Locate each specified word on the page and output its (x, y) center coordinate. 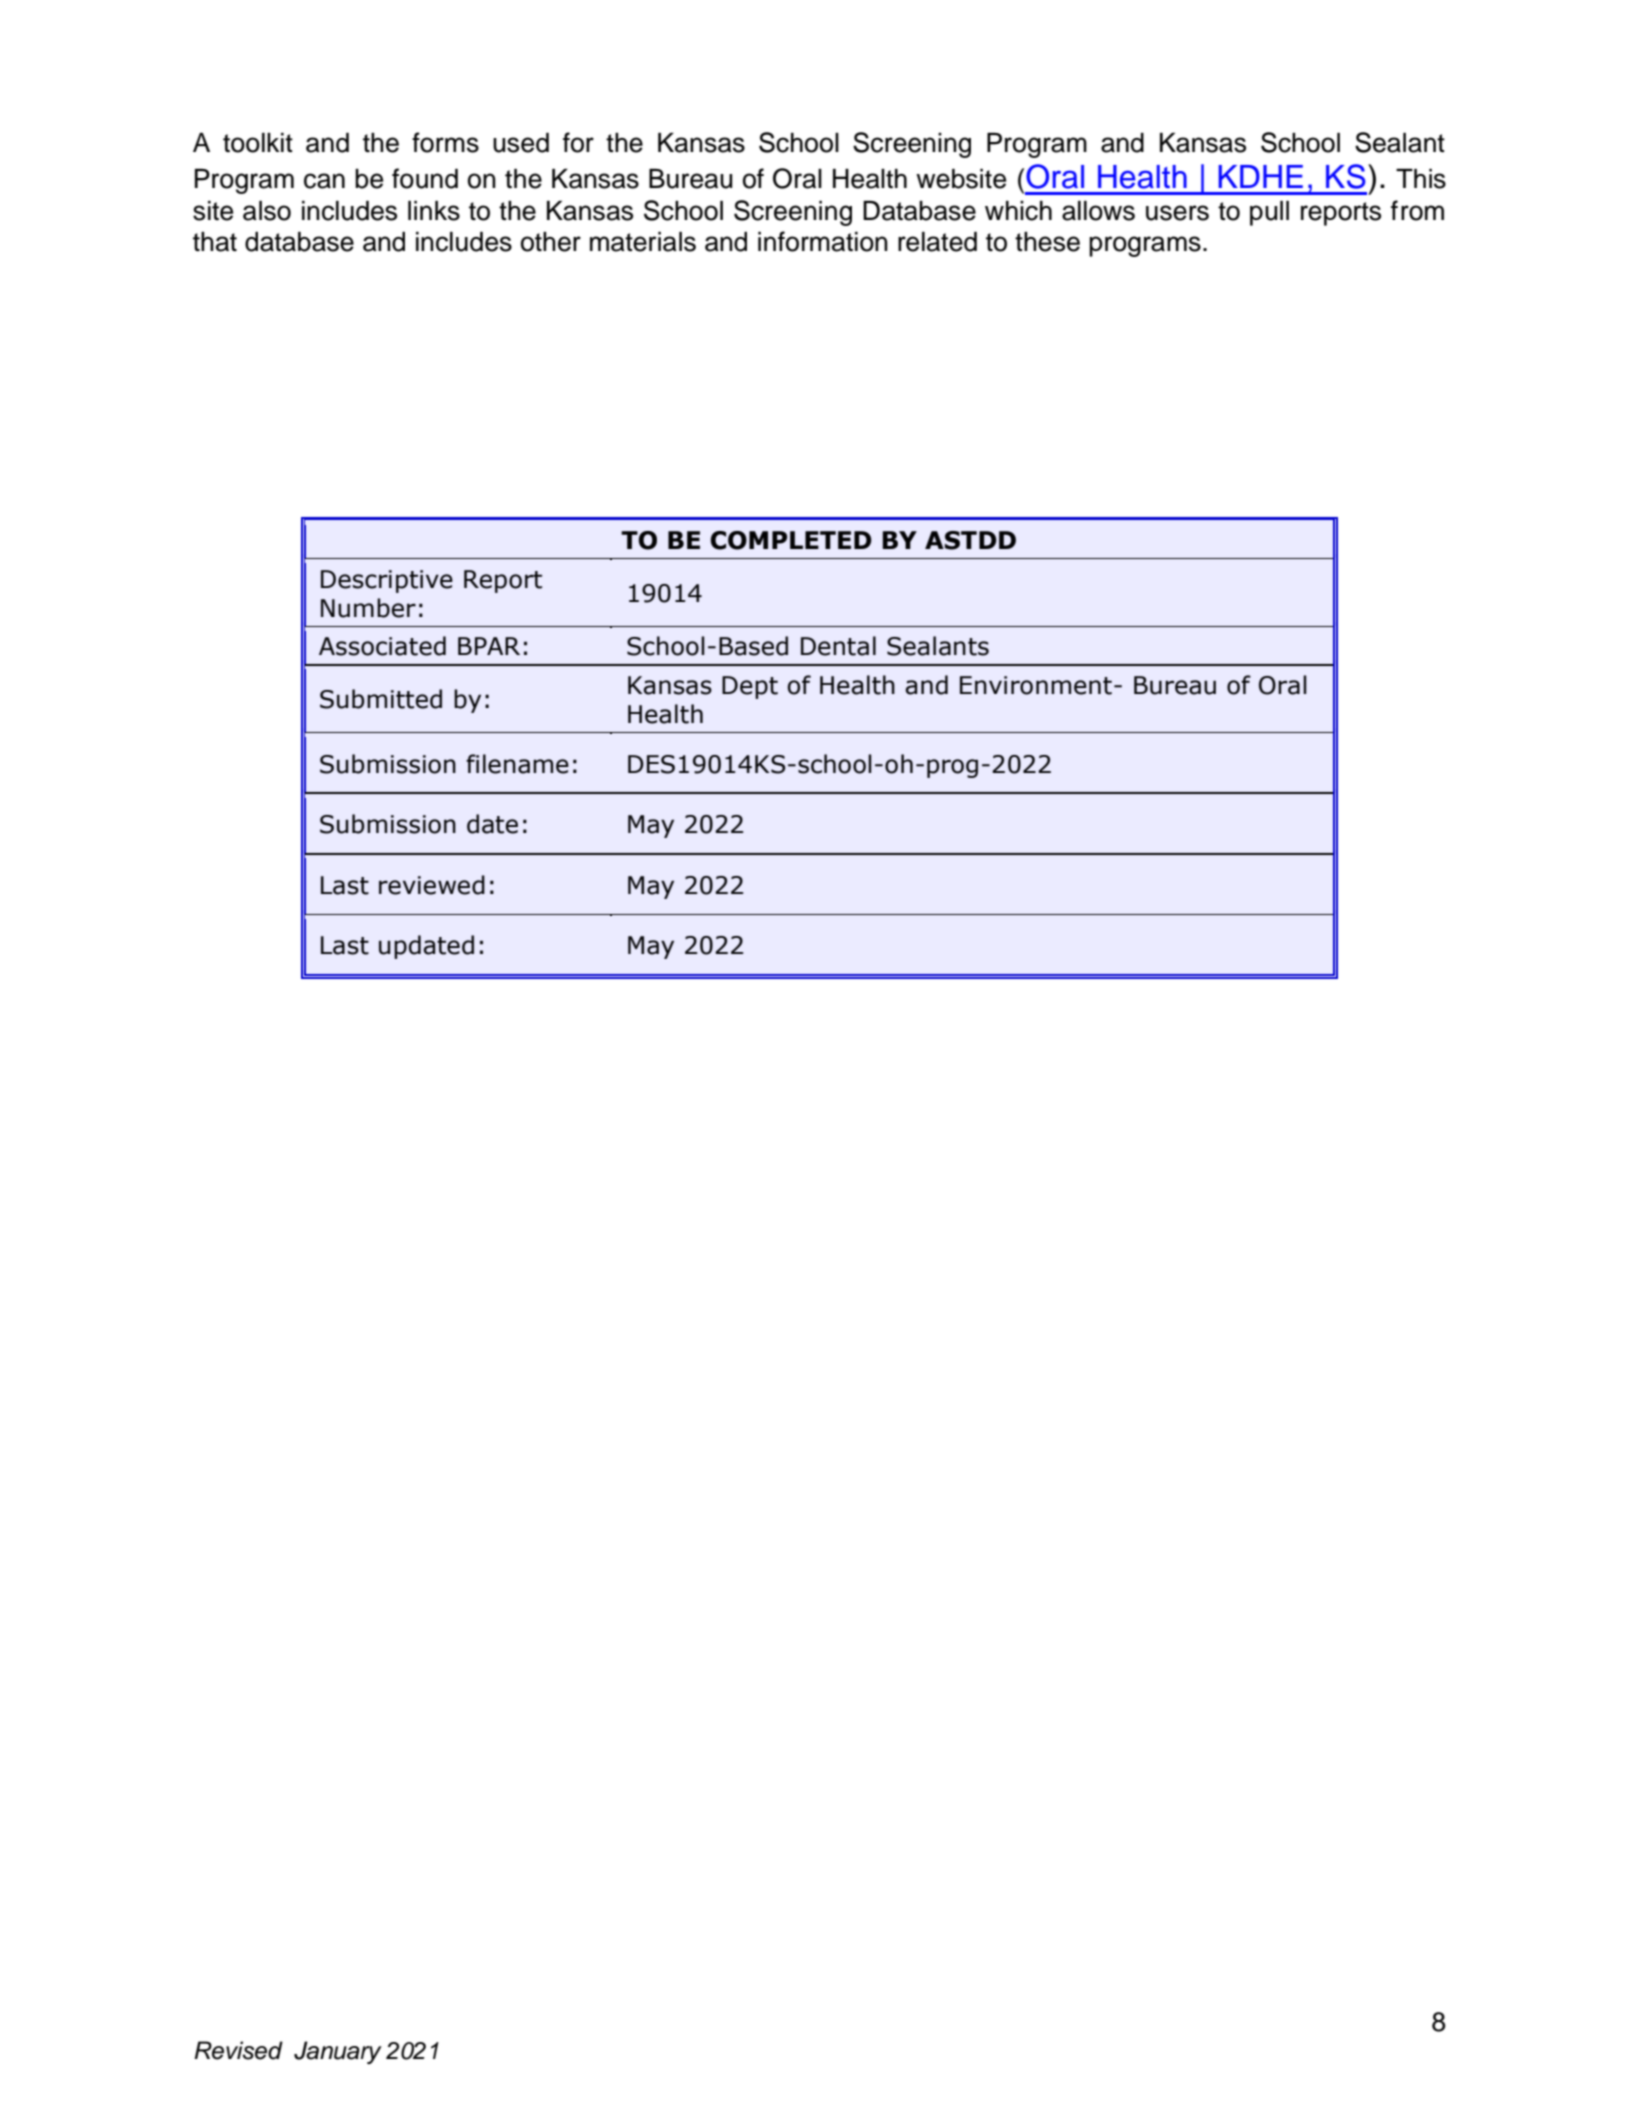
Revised (238, 2050)
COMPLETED (791, 540)
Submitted (381, 699)
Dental (838, 646)
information (823, 241)
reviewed (432, 885)
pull (1269, 213)
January (338, 2052)
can (324, 181)
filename (517, 764)
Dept (750, 687)
